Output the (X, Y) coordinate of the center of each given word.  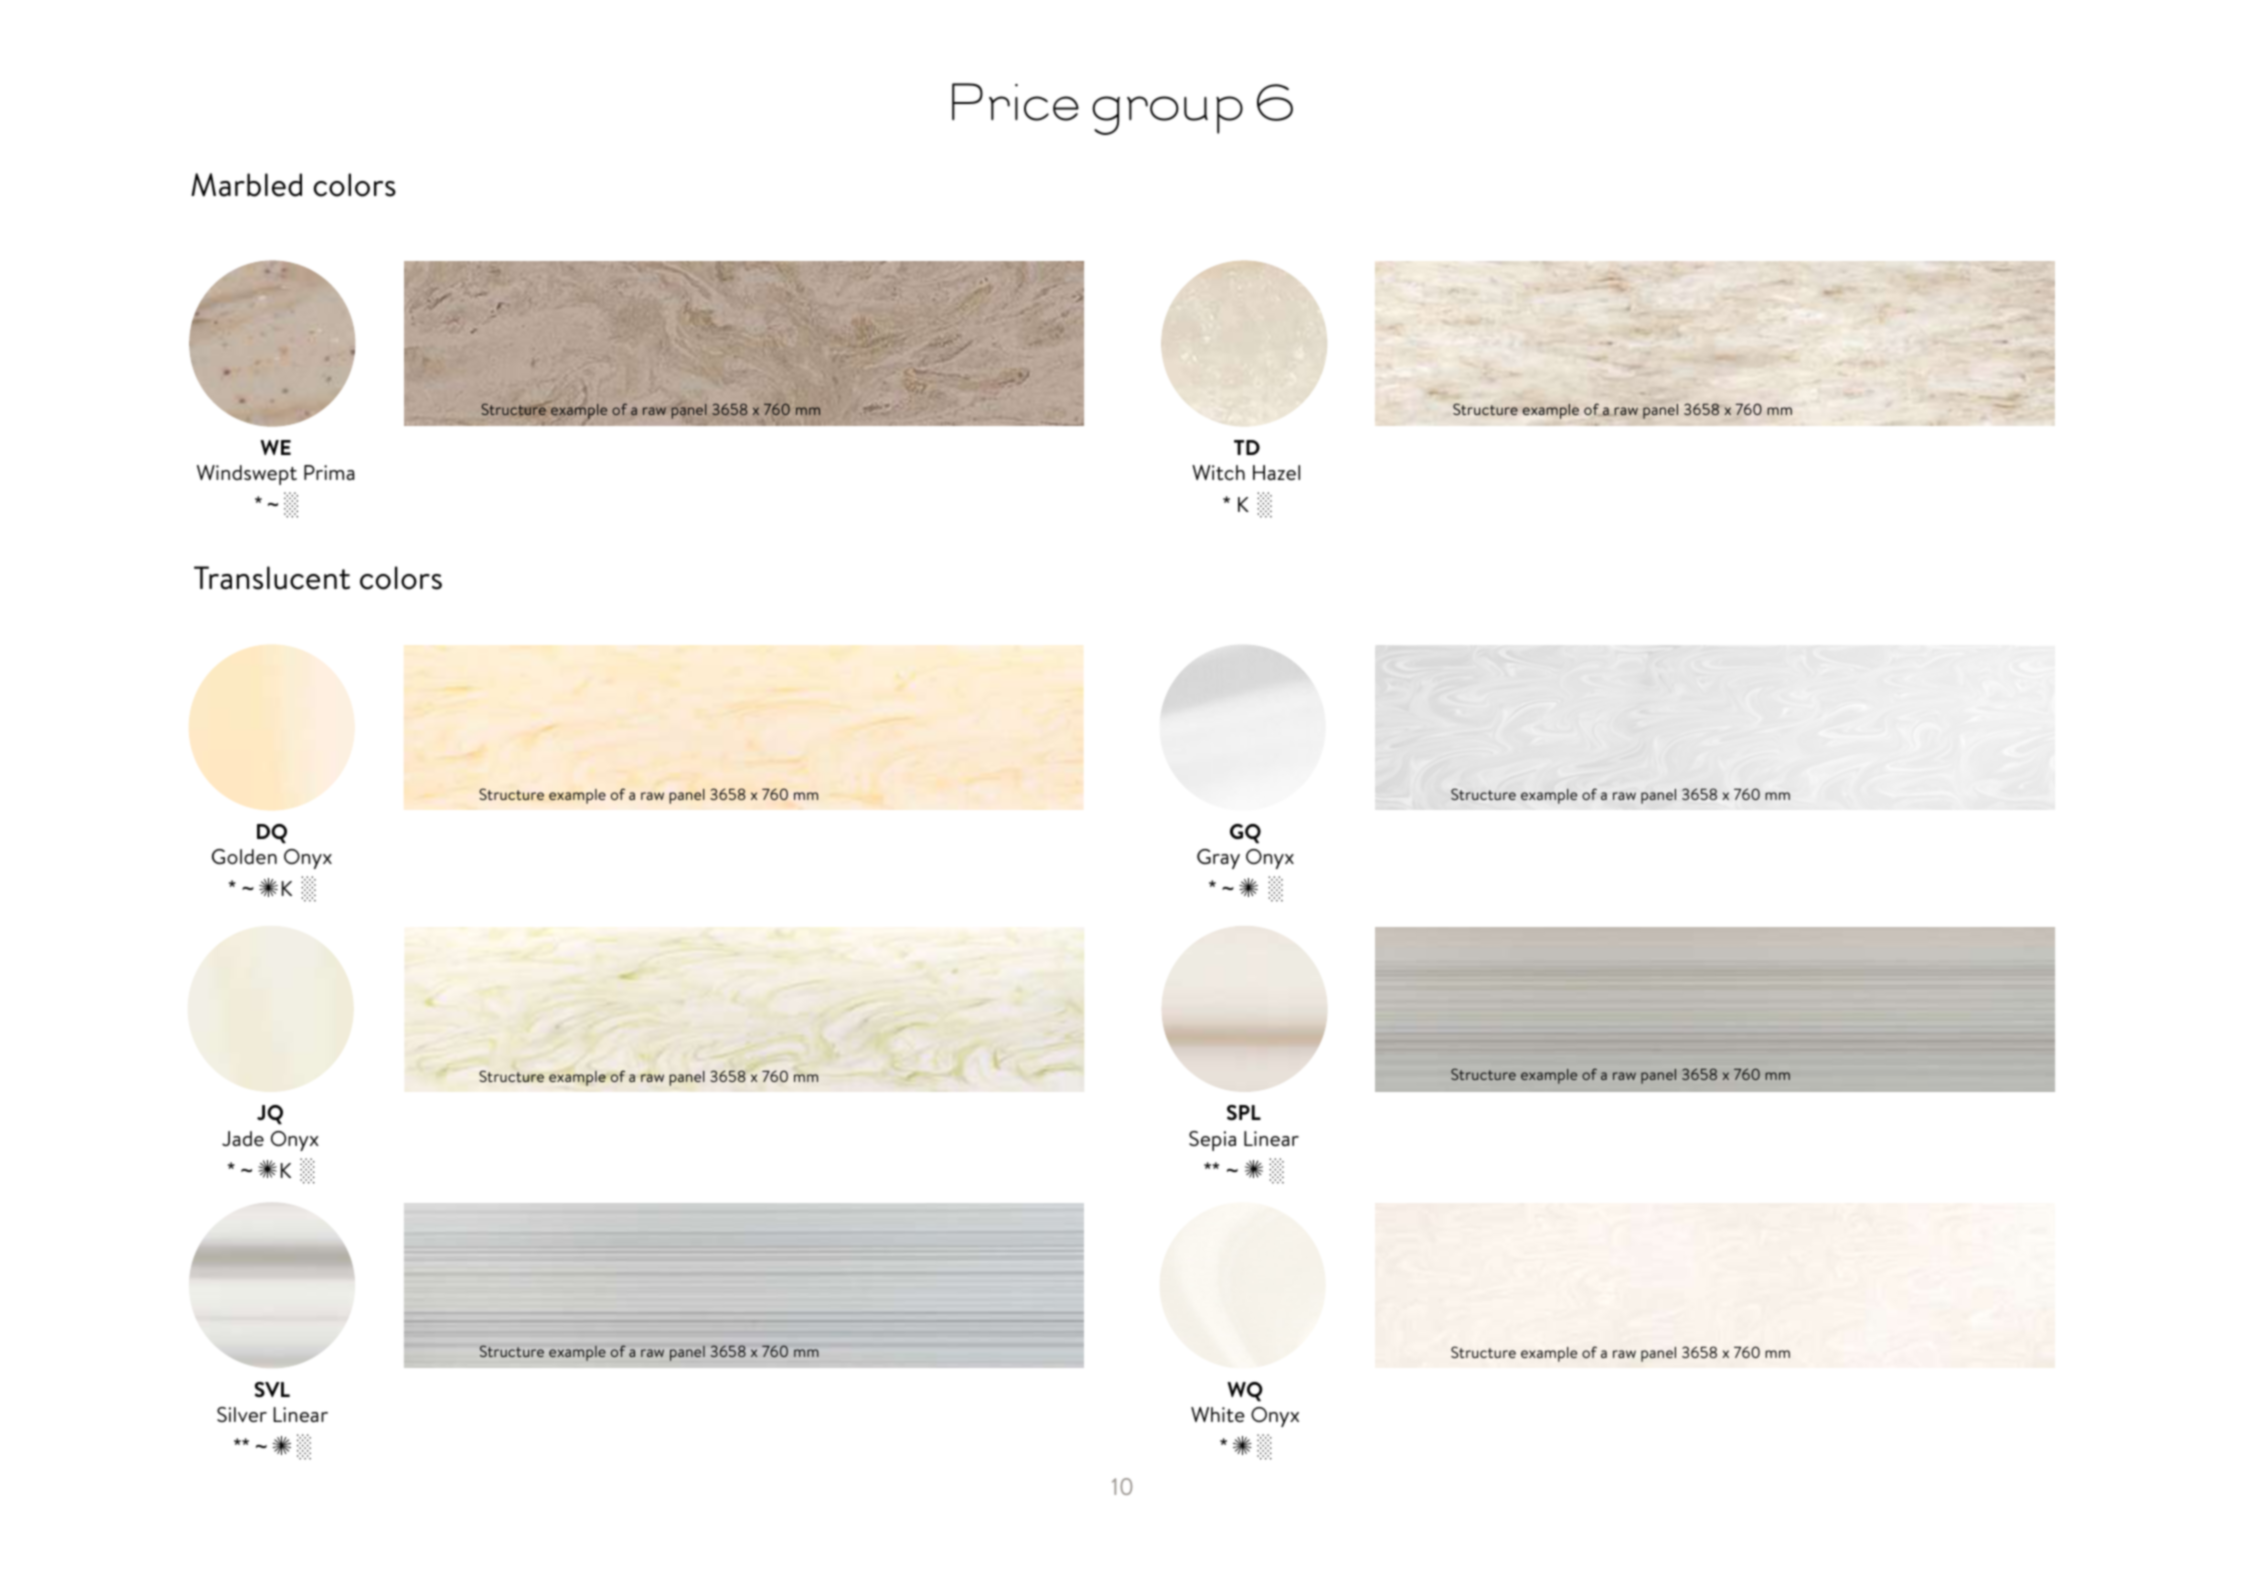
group (1167, 115)
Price (1015, 102)
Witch (1218, 472)
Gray (1218, 859)
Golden (244, 856)
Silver (242, 1414)
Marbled (246, 185)
